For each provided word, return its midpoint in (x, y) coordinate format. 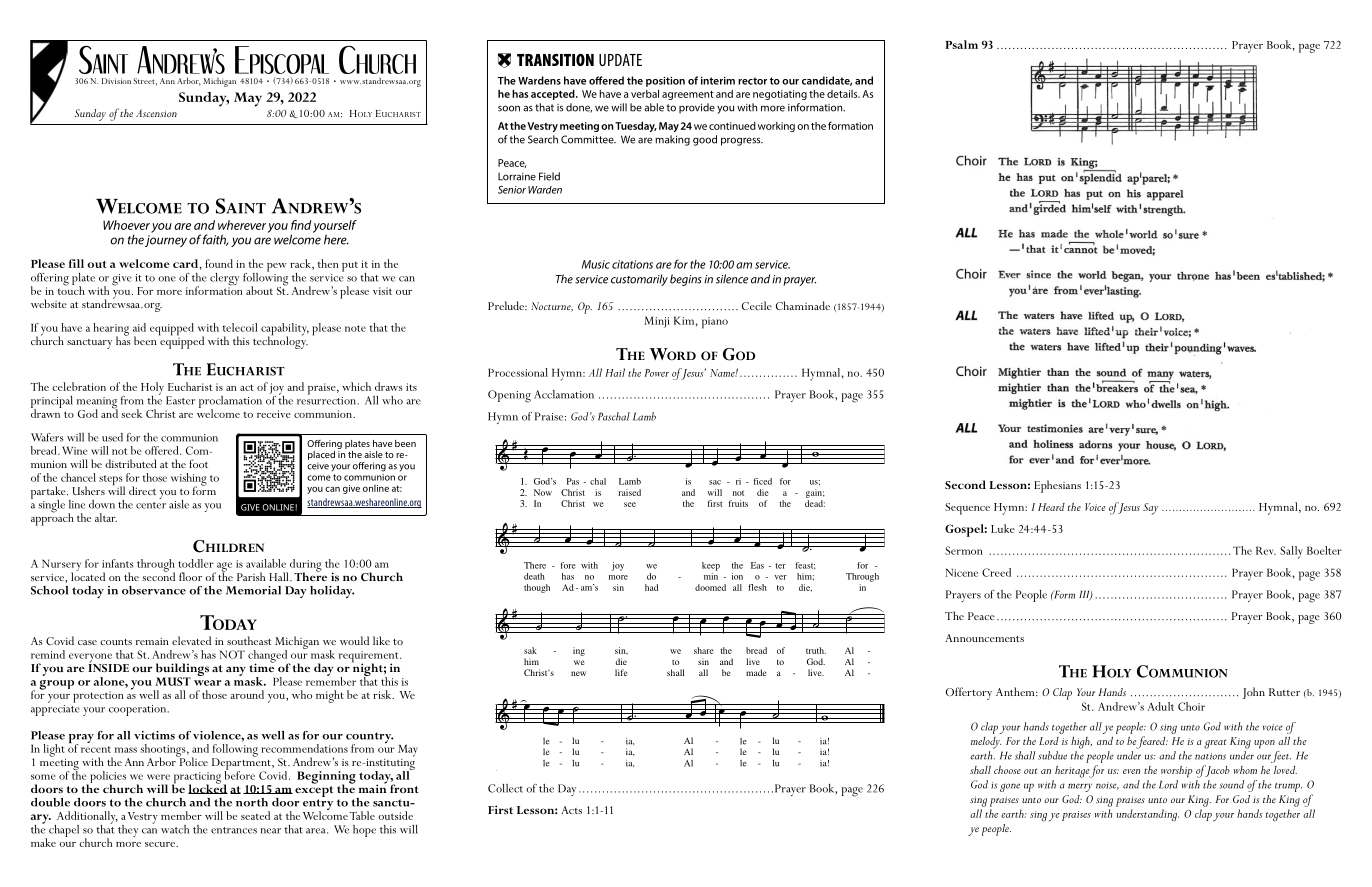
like (381, 640)
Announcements (984, 638)
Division (116, 81)
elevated (191, 640)
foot (198, 463)
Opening (509, 396)
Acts (571, 810)
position (665, 82)
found (219, 263)
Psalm (962, 44)
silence (732, 279)
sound (1231, 784)
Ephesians (1057, 486)
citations (632, 264)
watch (175, 829)
